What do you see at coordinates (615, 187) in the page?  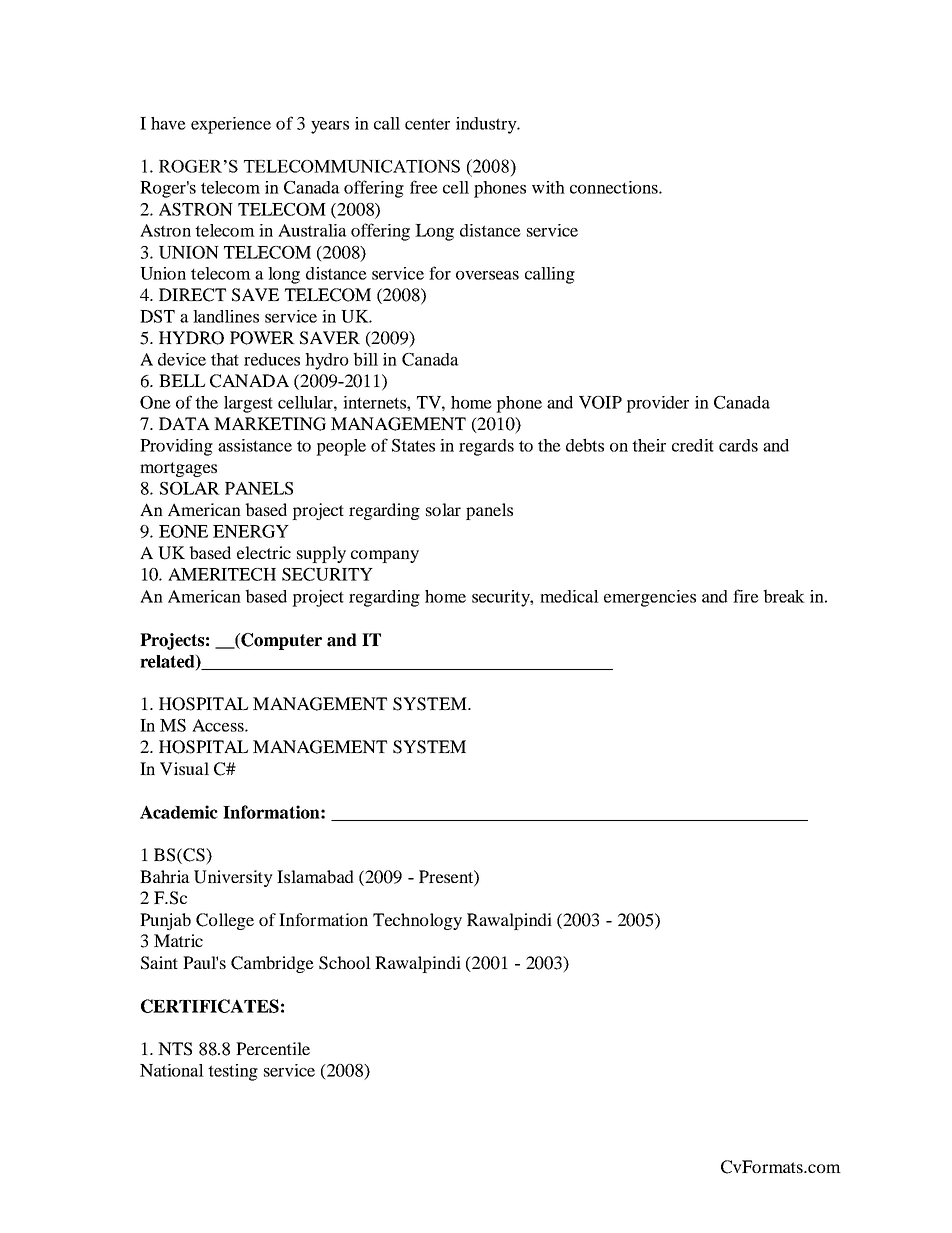 I see `connections` at bounding box center [615, 187].
